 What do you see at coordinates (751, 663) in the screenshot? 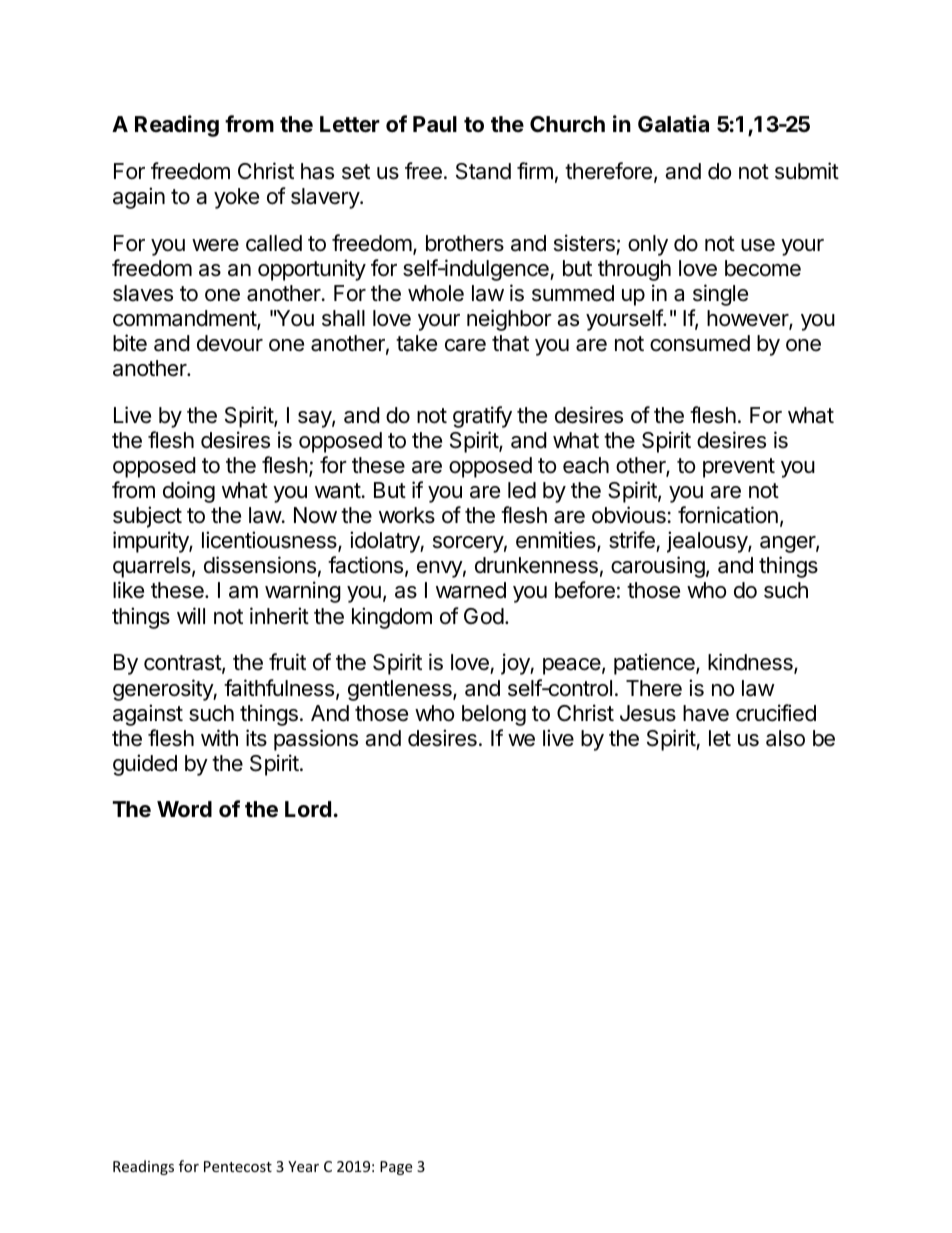
I see `kindness` at bounding box center [751, 663].
